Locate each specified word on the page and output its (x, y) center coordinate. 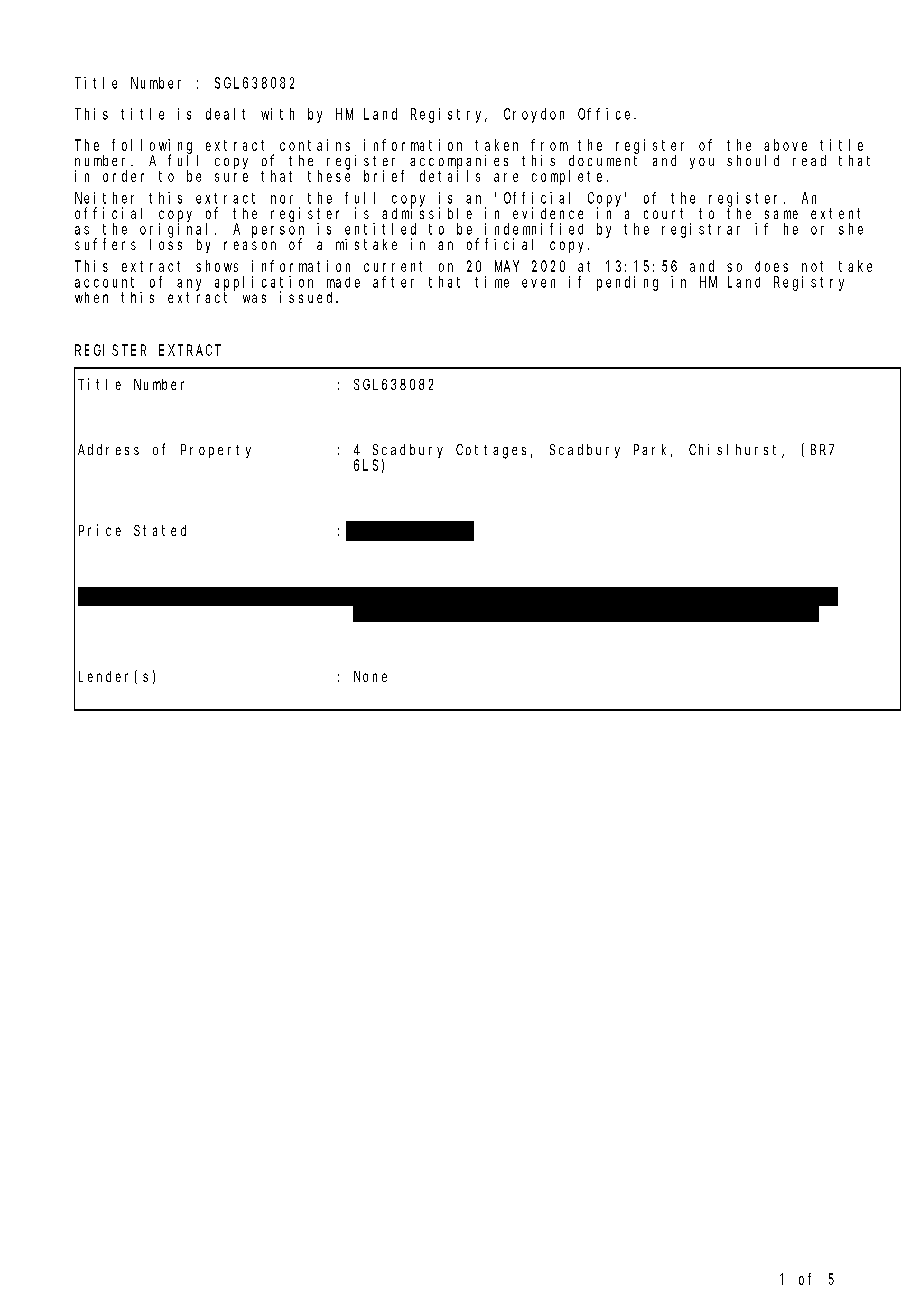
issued (308, 297)
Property (216, 451)
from (549, 145)
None (370, 676)
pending (627, 283)
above (785, 145)
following (155, 147)
